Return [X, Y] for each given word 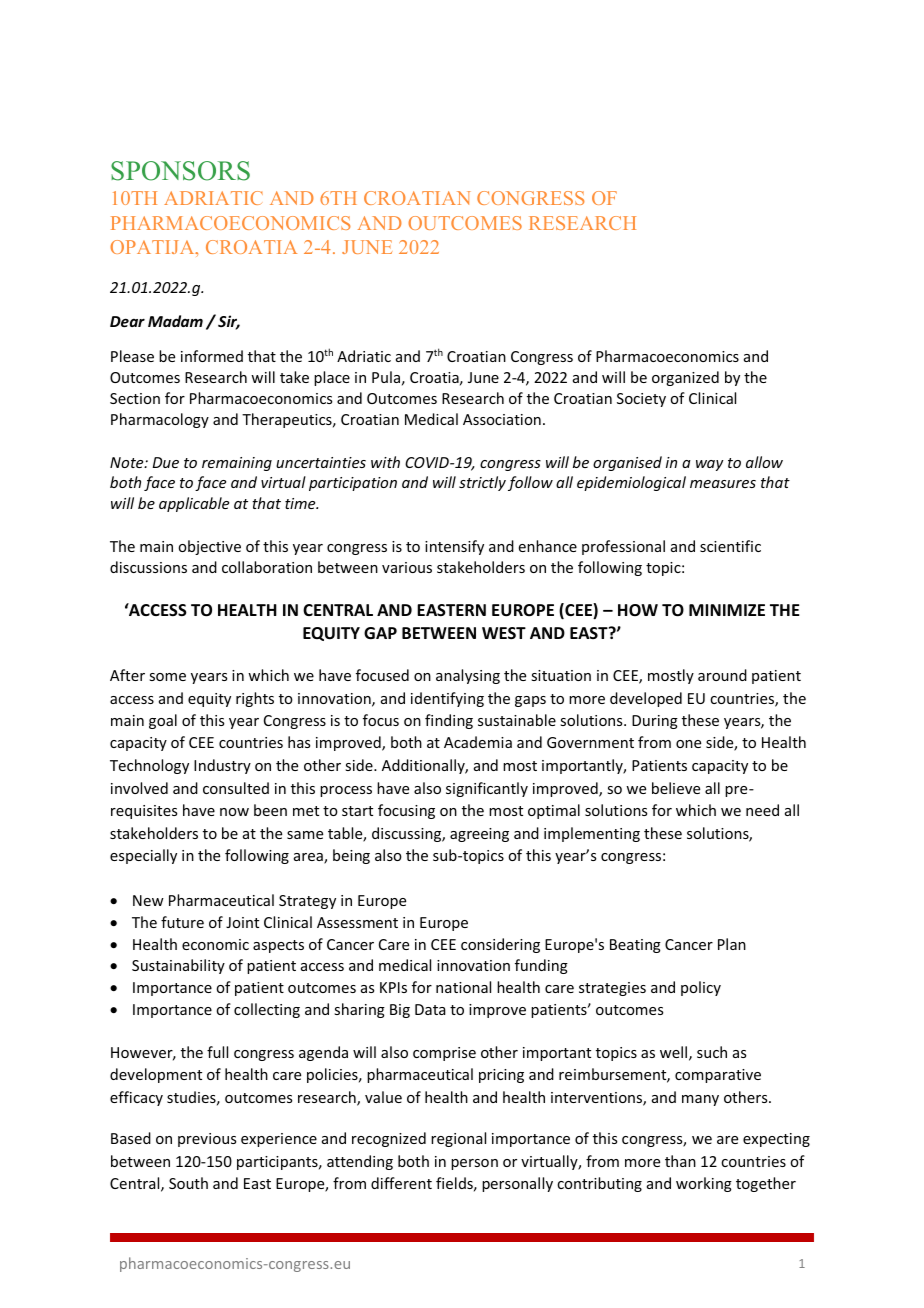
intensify [454, 547]
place [332, 378]
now [234, 812]
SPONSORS [180, 171]
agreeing [479, 835]
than [680, 1161]
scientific [730, 546]
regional [458, 1139]
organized [685, 378]
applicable [194, 504]
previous [207, 1140]
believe [676, 788]
